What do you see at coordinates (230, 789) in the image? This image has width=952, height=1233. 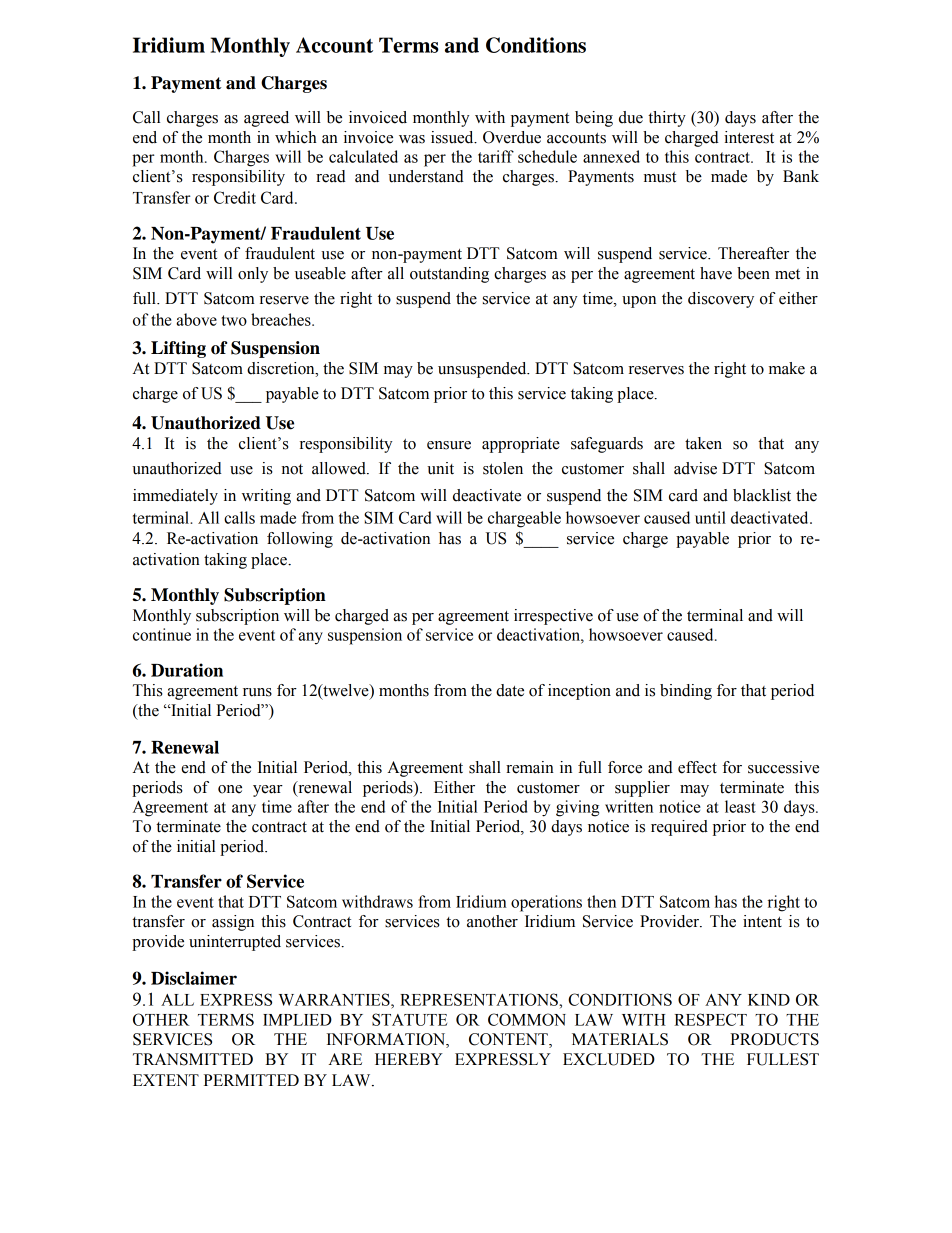 I see `one` at bounding box center [230, 789].
